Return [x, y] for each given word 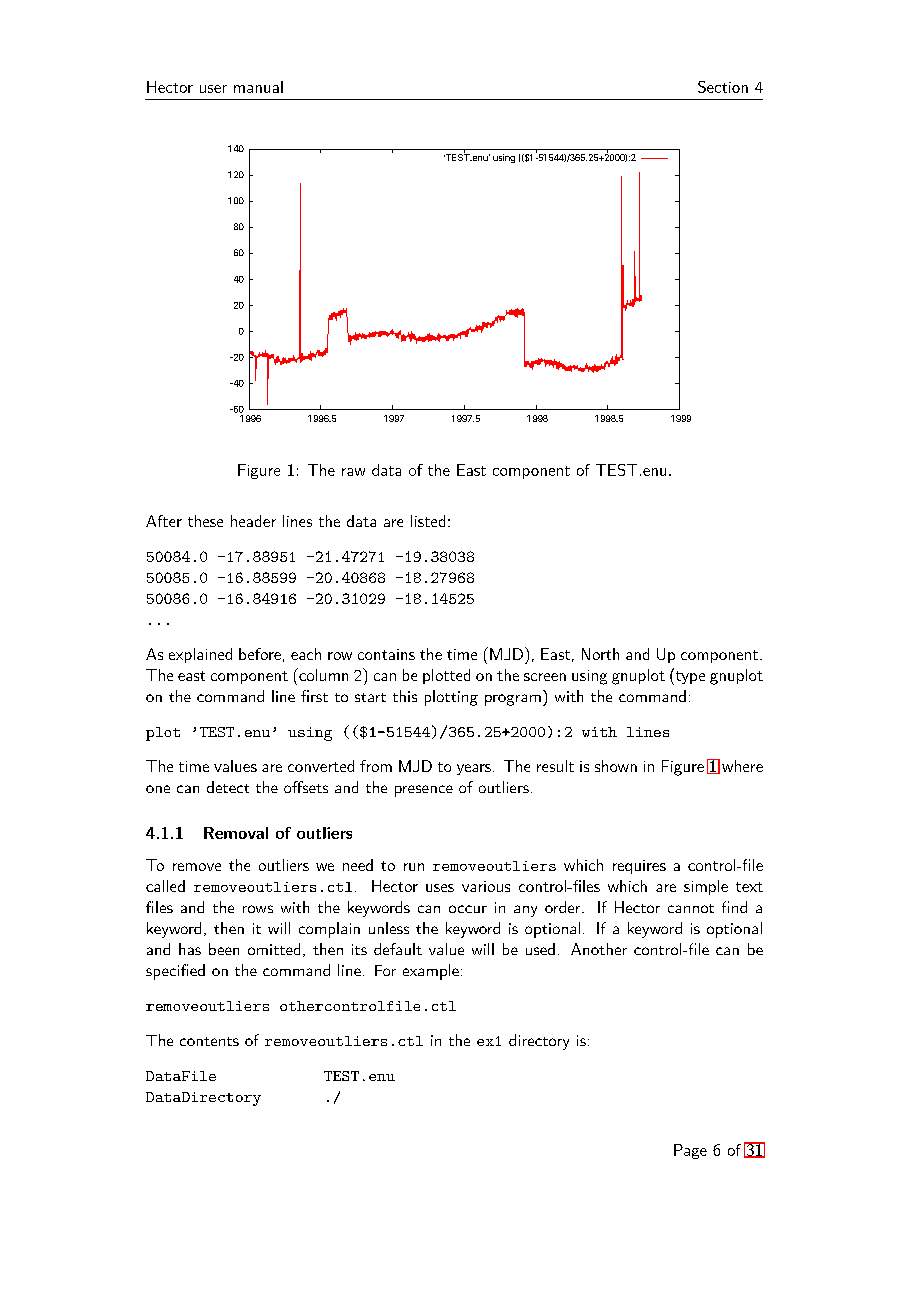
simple [706, 887]
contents [209, 1041]
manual [258, 87]
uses [440, 888]
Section [723, 87]
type [689, 677]
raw [353, 472]
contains [386, 654]
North [600, 654]
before [260, 654]
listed [428, 521]
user [213, 89]
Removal [236, 833]
